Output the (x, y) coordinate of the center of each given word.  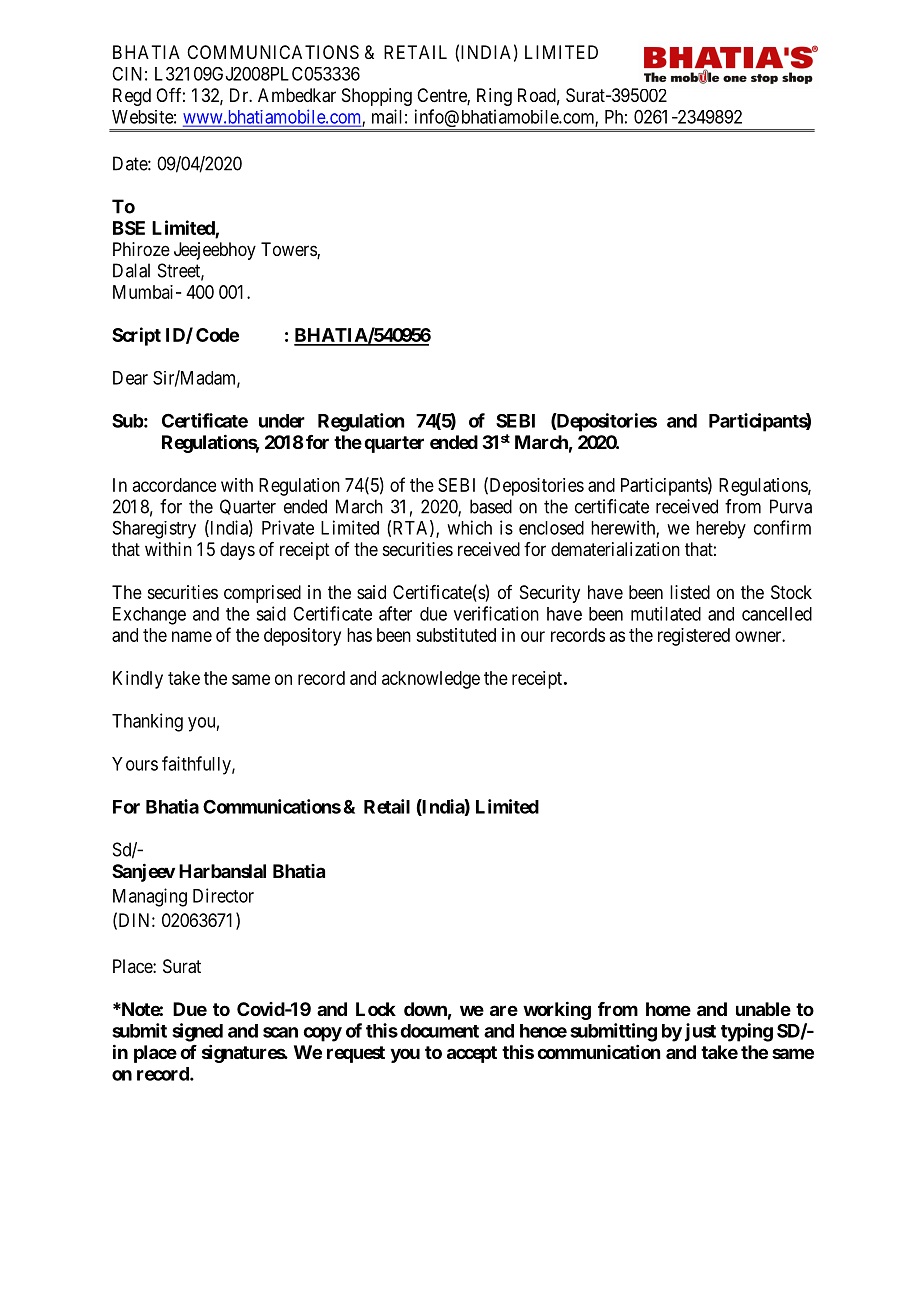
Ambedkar (297, 95)
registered (694, 637)
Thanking (147, 722)
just (700, 1032)
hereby (721, 530)
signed (197, 1032)
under (282, 421)
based (491, 506)
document (439, 1031)
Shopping (377, 97)
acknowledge (431, 680)
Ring (494, 97)
